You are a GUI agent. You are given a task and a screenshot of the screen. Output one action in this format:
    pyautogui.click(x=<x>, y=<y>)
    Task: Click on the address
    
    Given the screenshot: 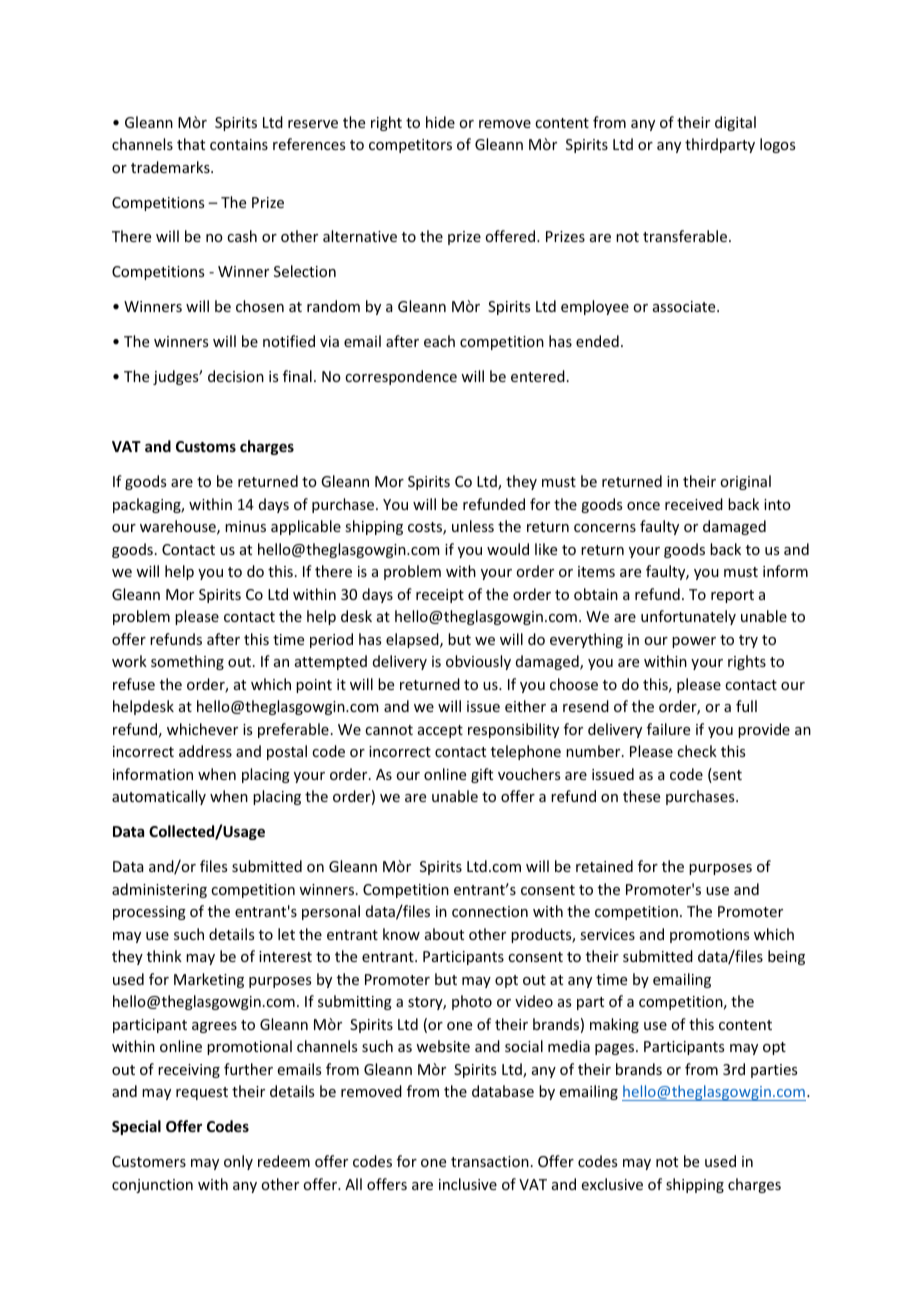 What is the action you would take?
    pyautogui.click(x=205, y=751)
